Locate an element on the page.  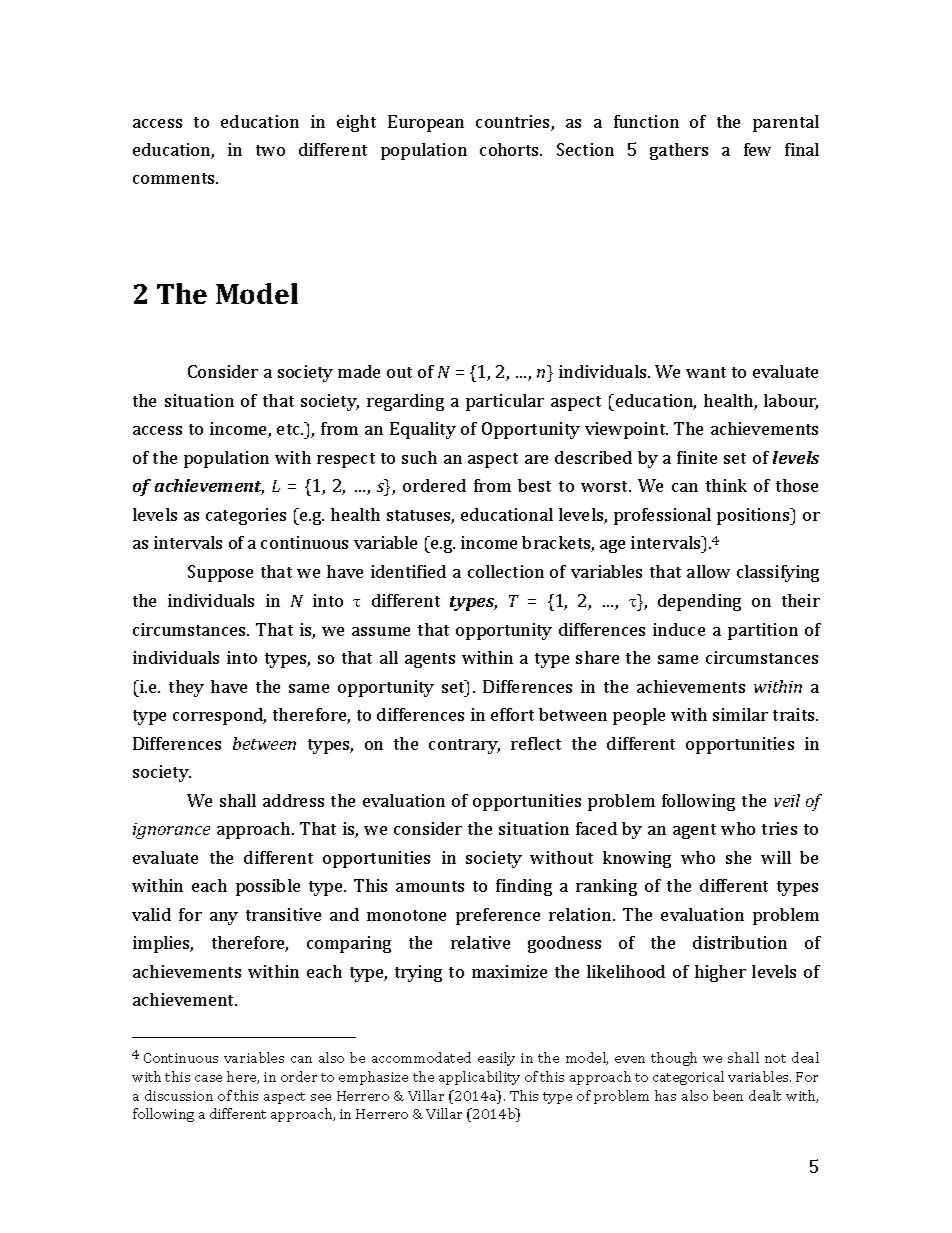
Suppose is located at coordinates (220, 573).
